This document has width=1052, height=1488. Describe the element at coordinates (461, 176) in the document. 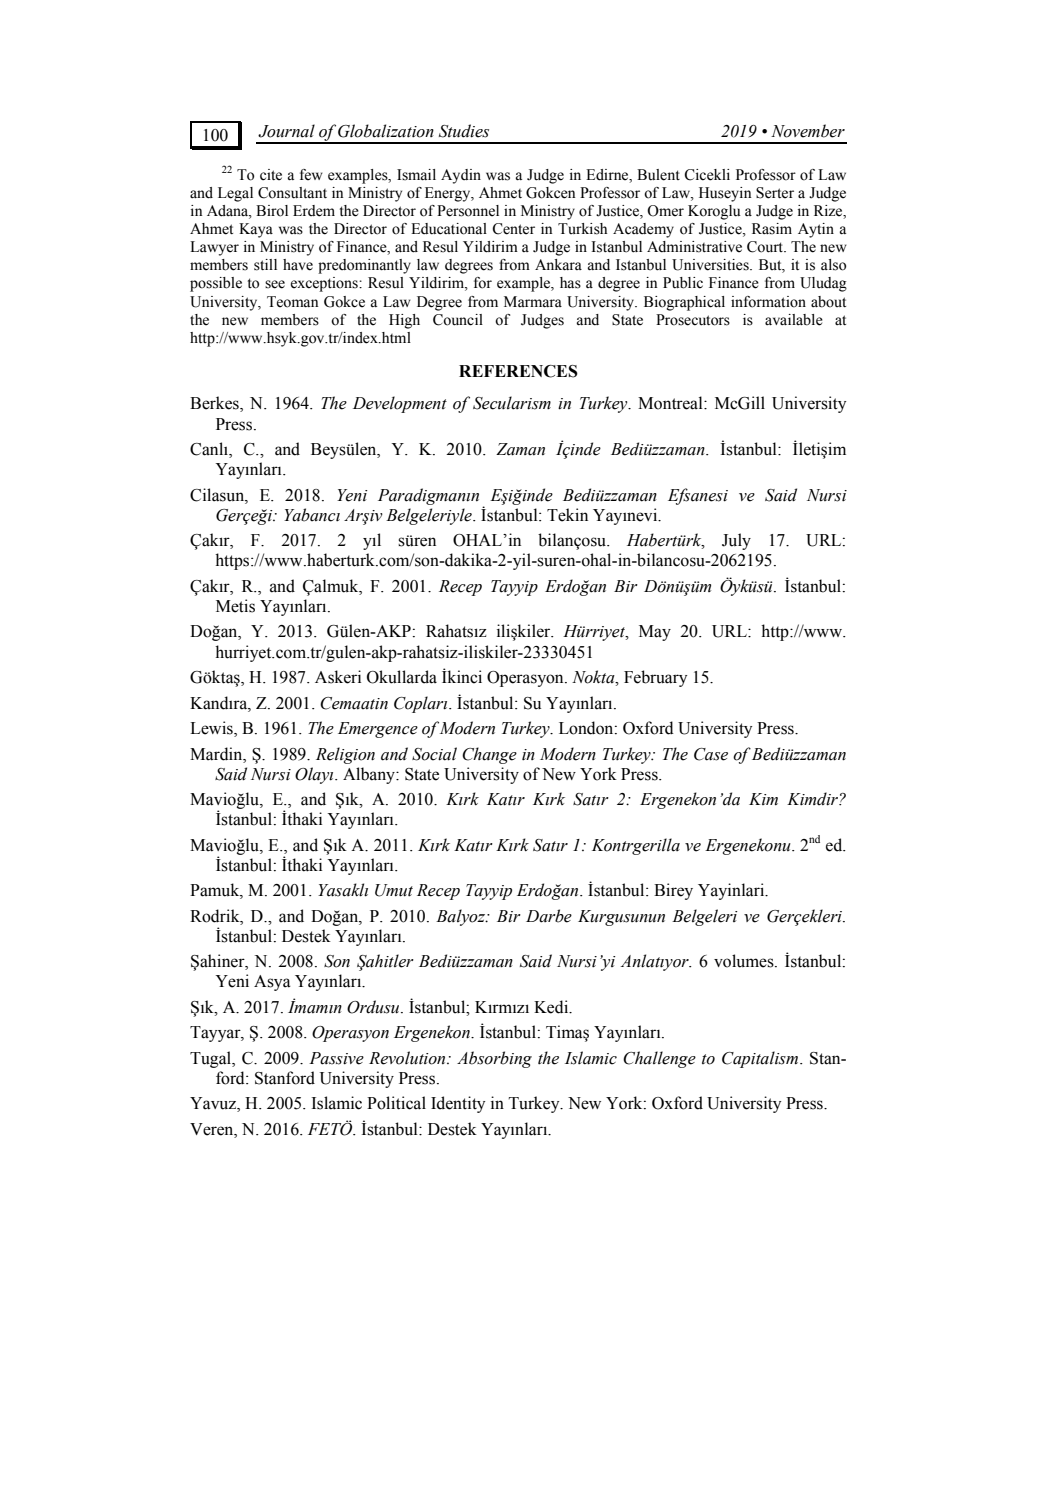

I see `Aydin` at that location.
